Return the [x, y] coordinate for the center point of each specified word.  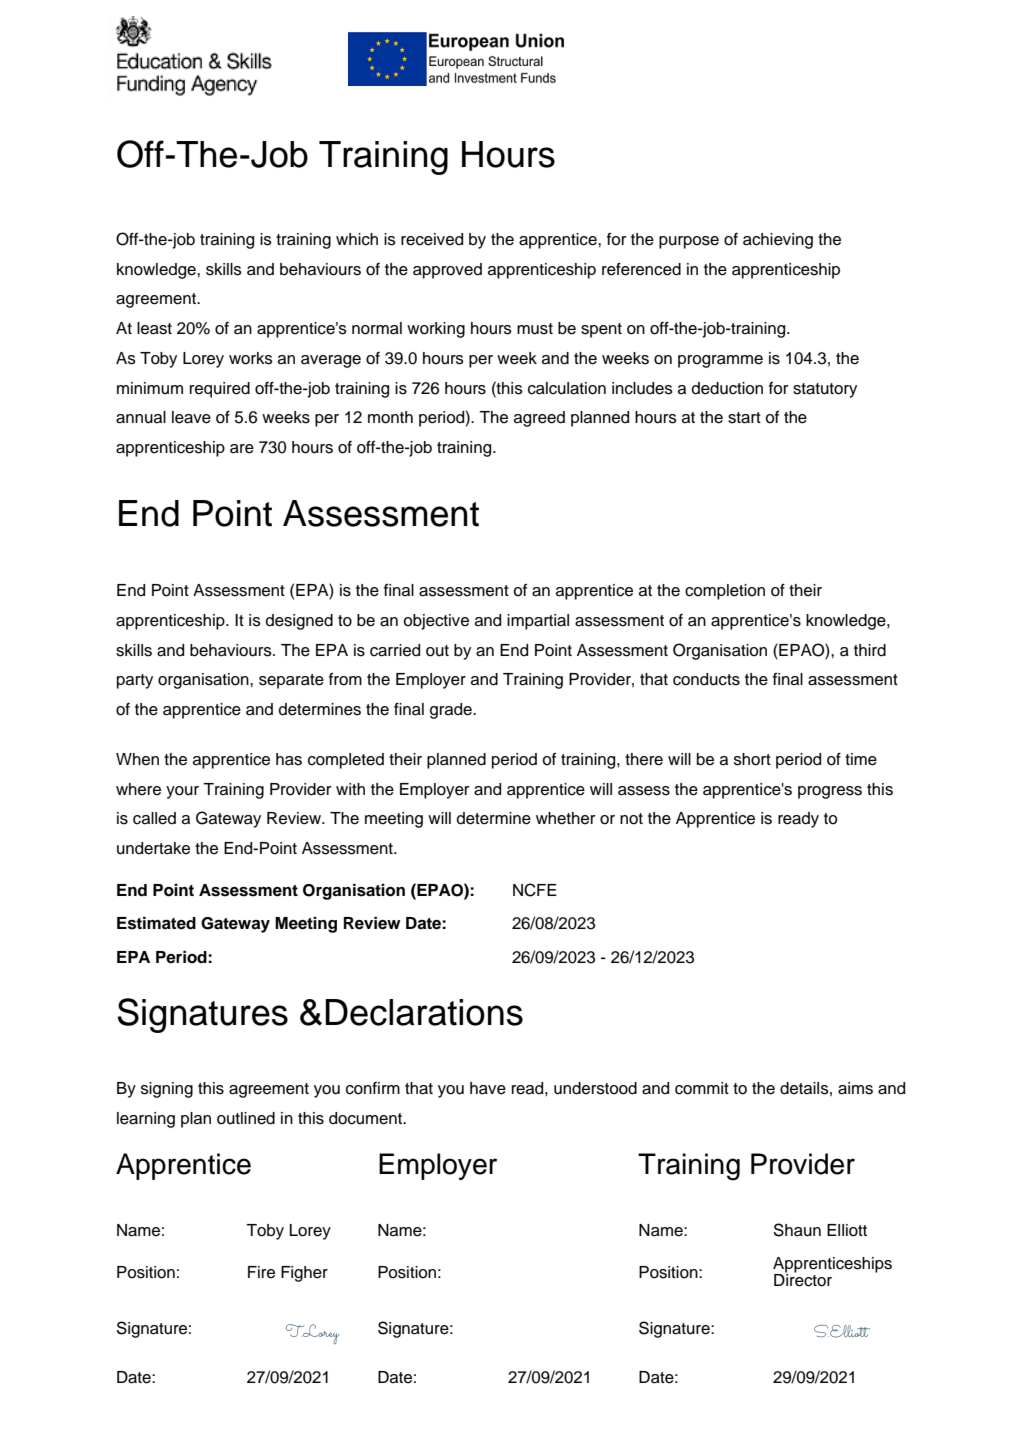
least [154, 328]
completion [725, 592]
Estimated [156, 923]
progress [830, 792]
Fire [261, 1272]
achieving [778, 241]
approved [447, 271]
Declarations [424, 1012]
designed [299, 622]
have [488, 1088]
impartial [538, 622]
